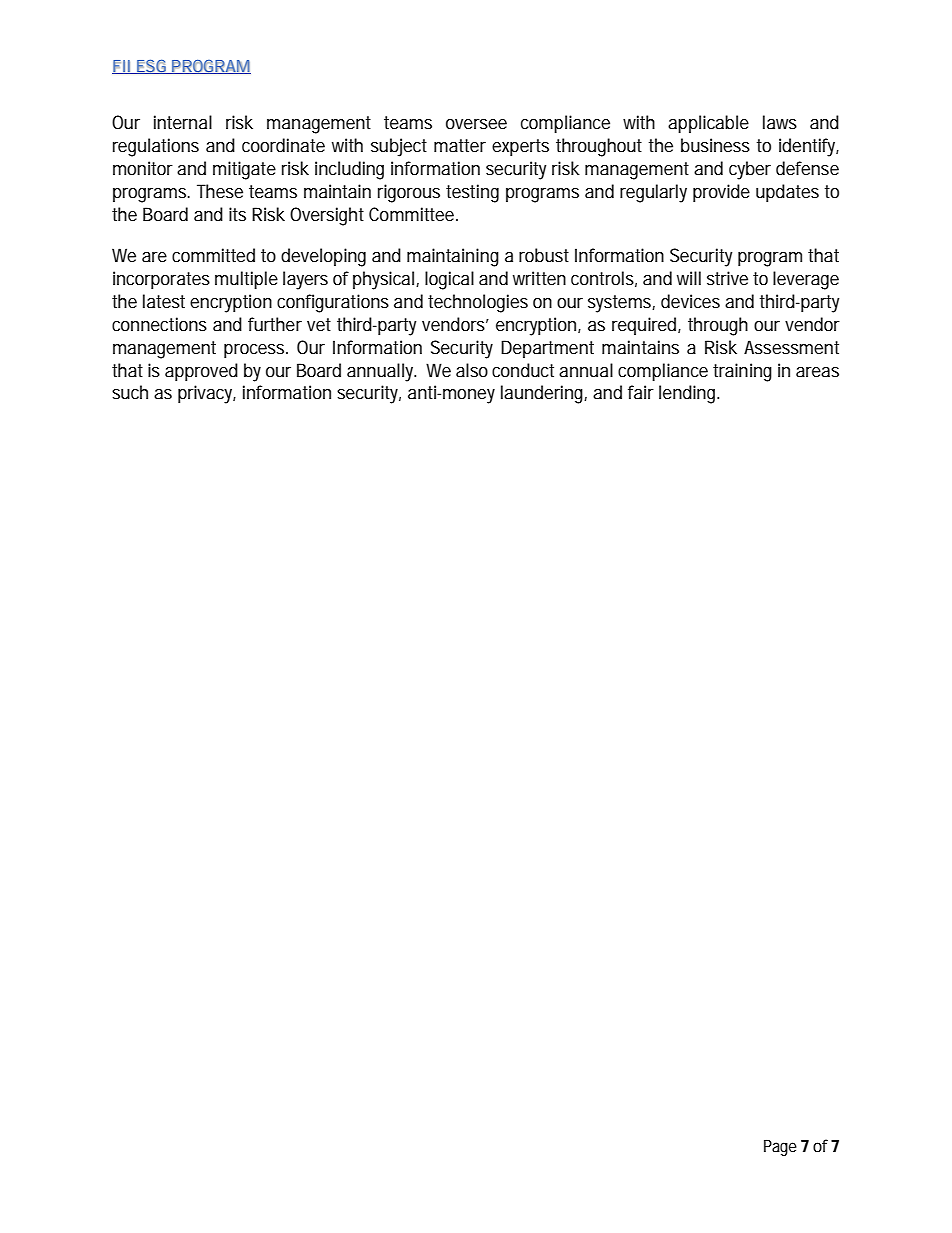 This document has height=1233, width=952. What do you see at coordinates (183, 122) in the document?
I see `internal` at bounding box center [183, 122].
